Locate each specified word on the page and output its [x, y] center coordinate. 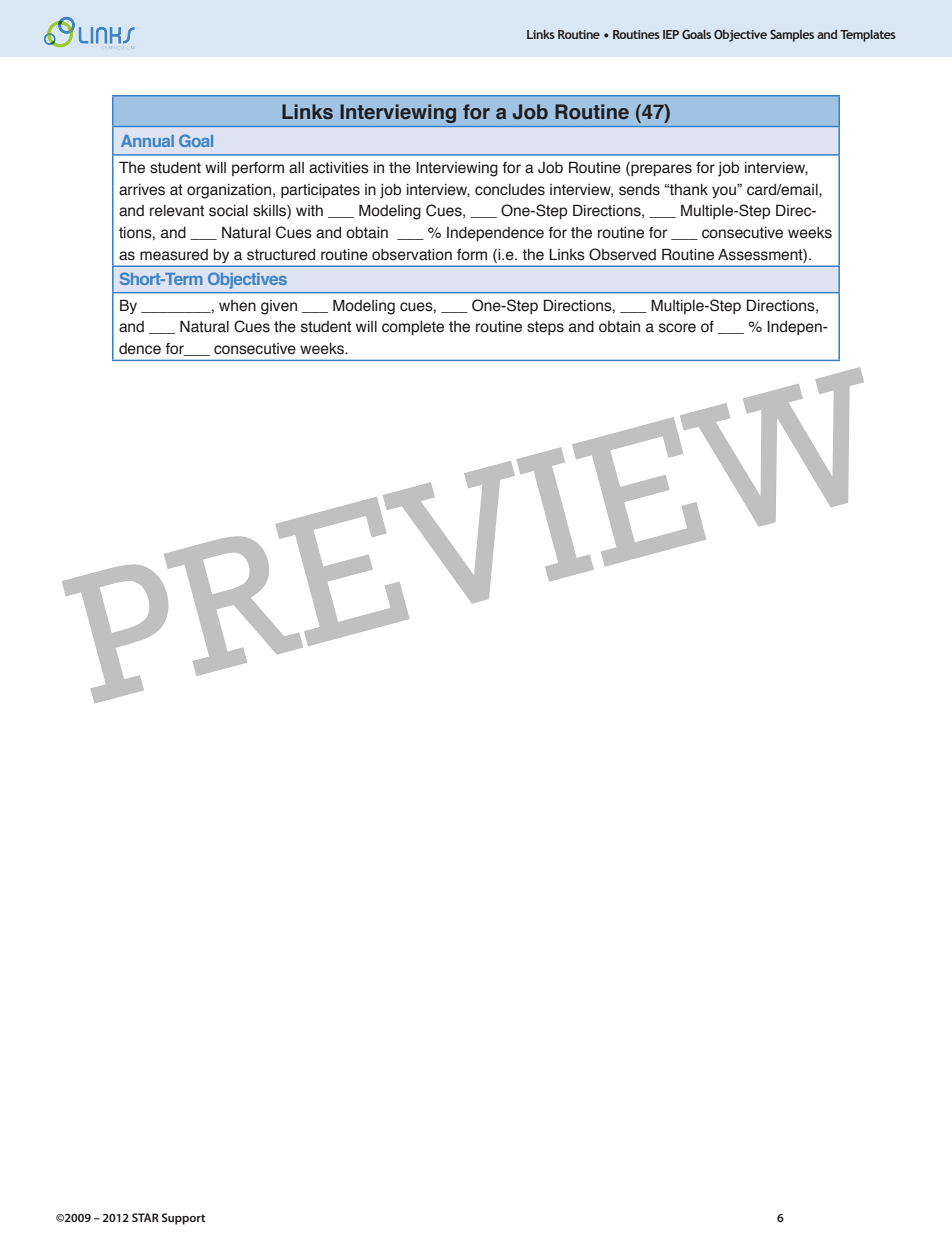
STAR [145, 1217]
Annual [147, 141]
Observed [622, 254]
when [237, 306]
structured [281, 255]
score [677, 328]
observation [412, 255]
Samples [792, 36]
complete [413, 328]
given [279, 307]
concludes [510, 190]
